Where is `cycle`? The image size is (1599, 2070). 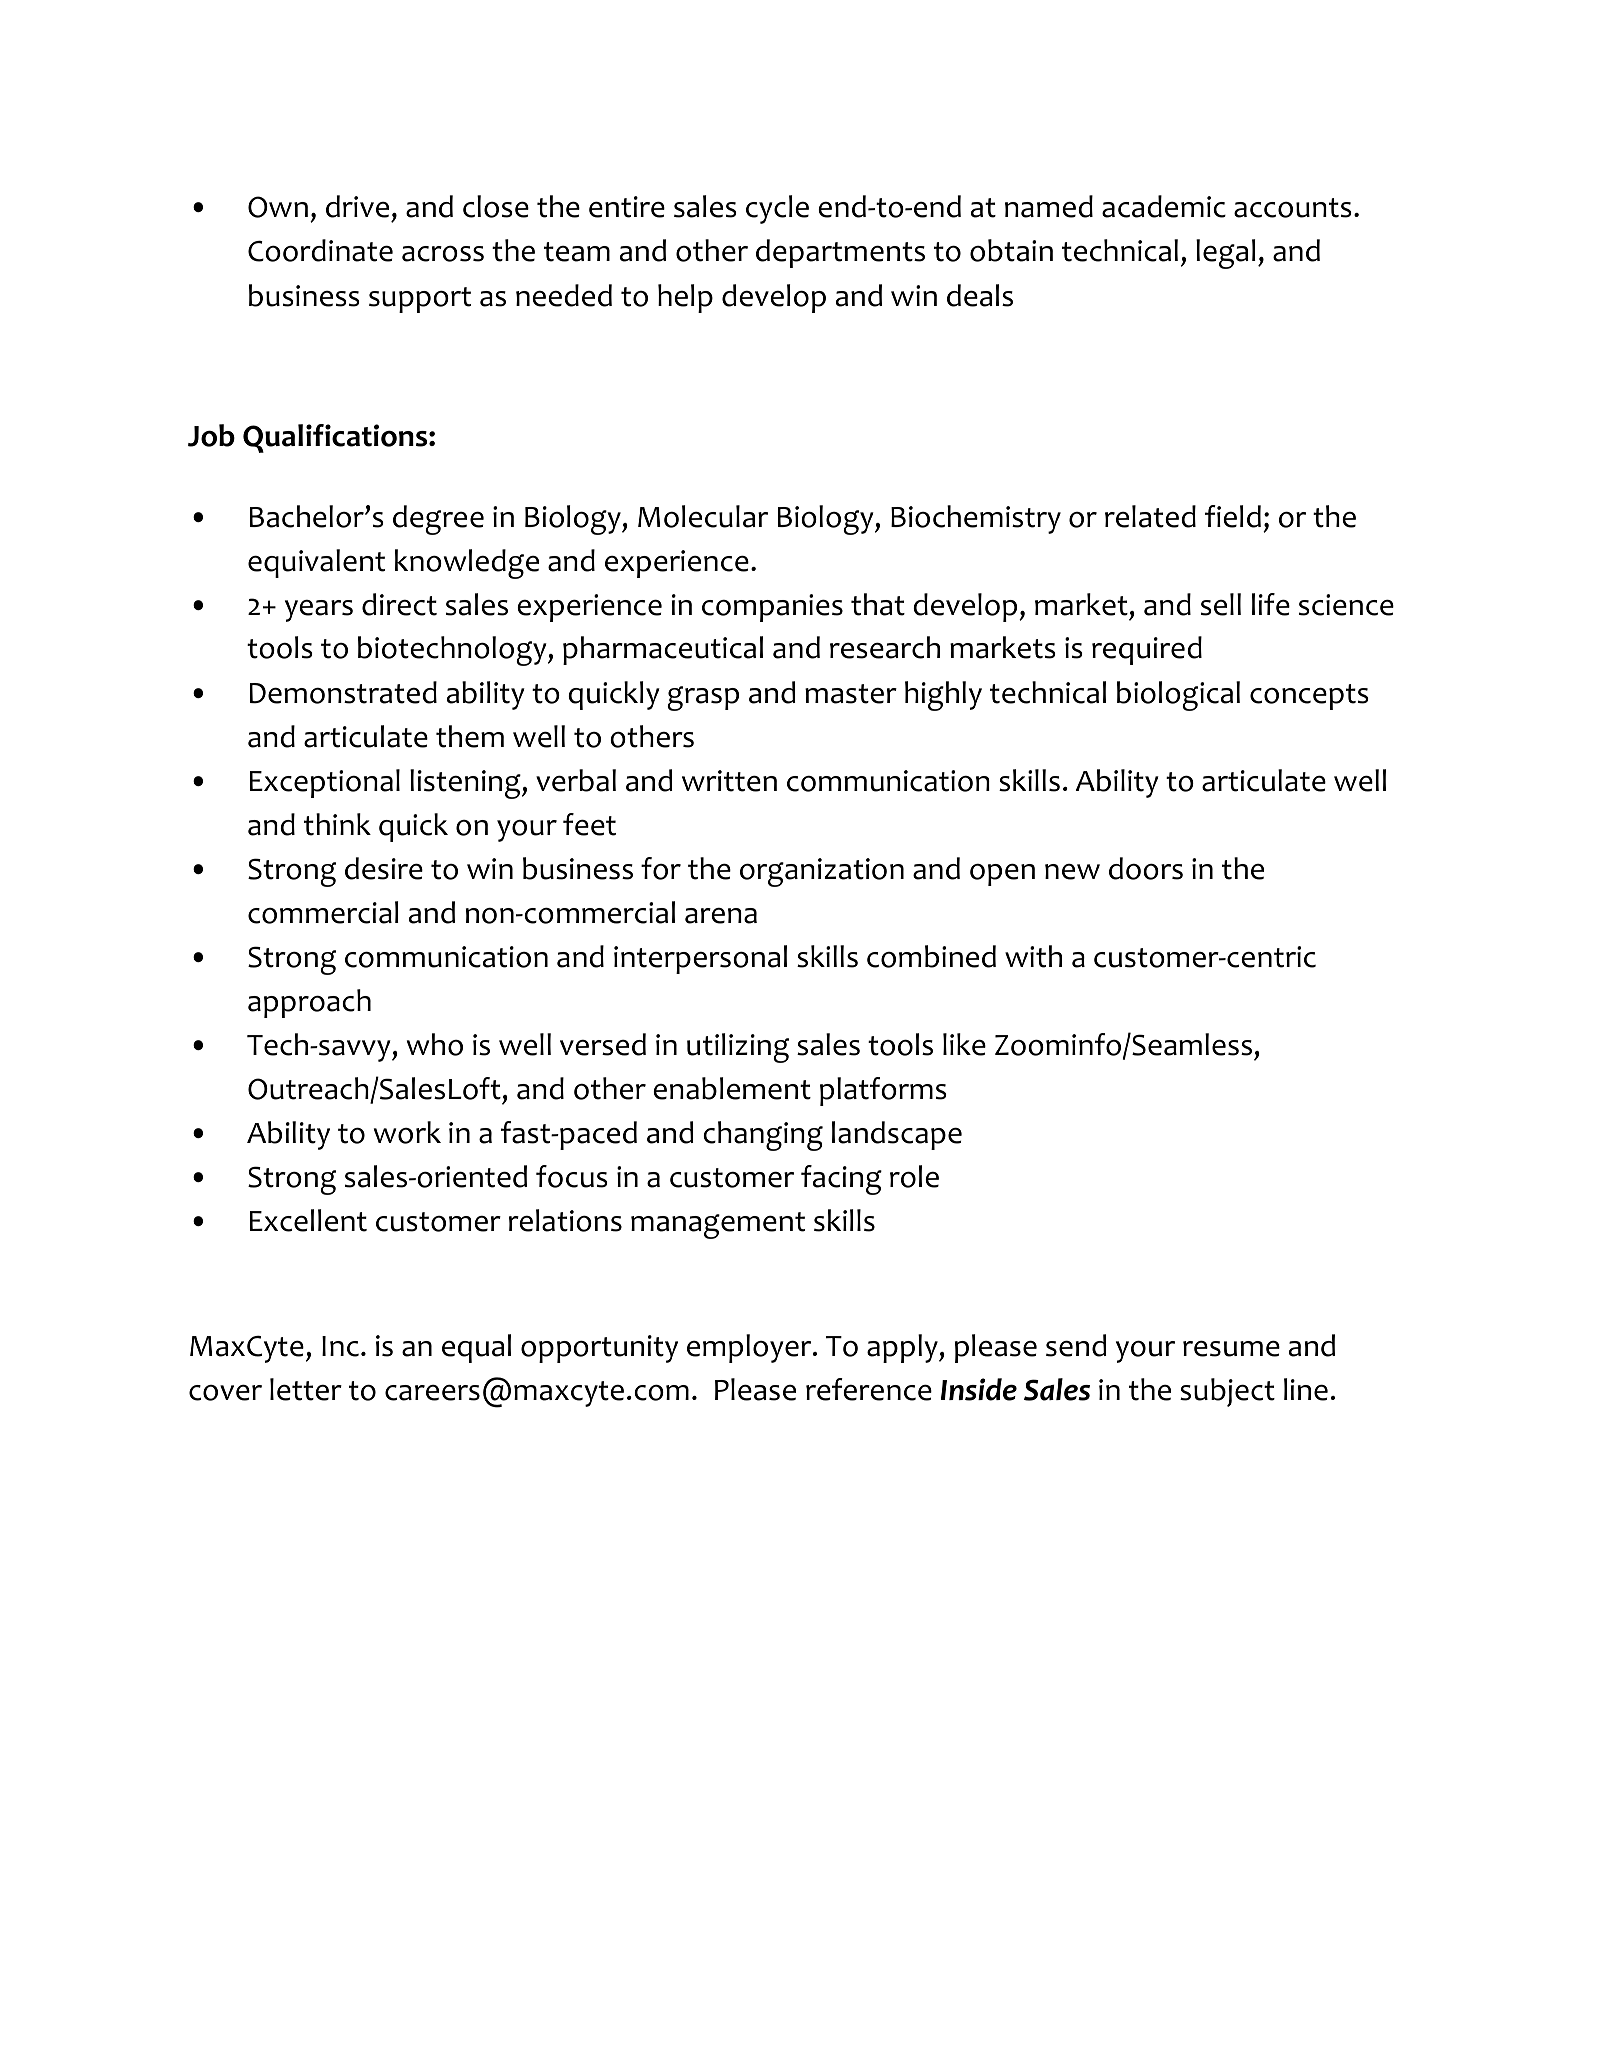 cycle is located at coordinates (777, 209).
